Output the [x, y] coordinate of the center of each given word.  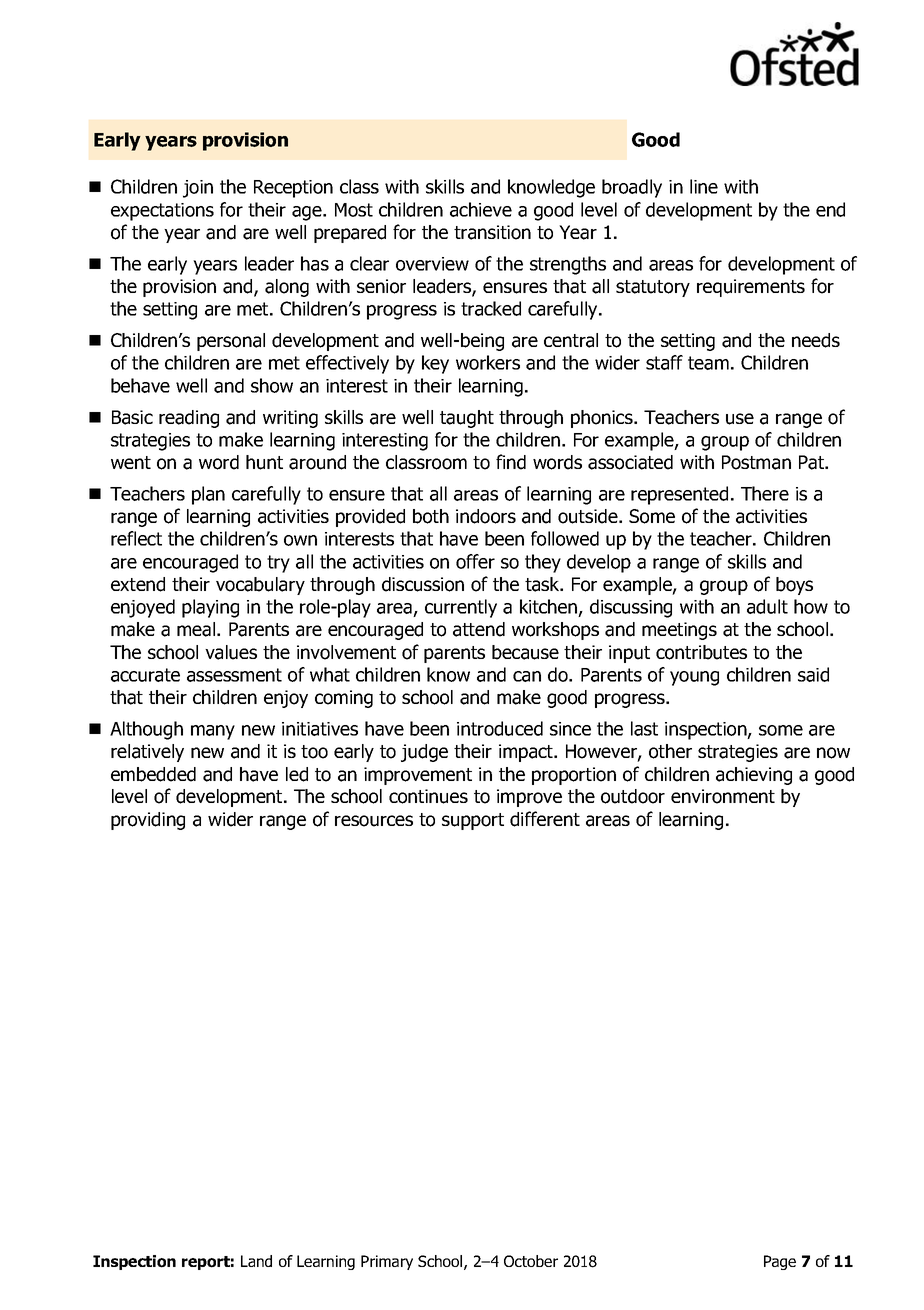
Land [256, 1261]
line [704, 186]
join [198, 189]
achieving [754, 776]
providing [148, 821]
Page [780, 1262]
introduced [500, 728]
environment [723, 796]
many [213, 732]
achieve [481, 209]
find [511, 462]
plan [208, 495]
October [531, 1261]
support [473, 821]
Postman [756, 462]
